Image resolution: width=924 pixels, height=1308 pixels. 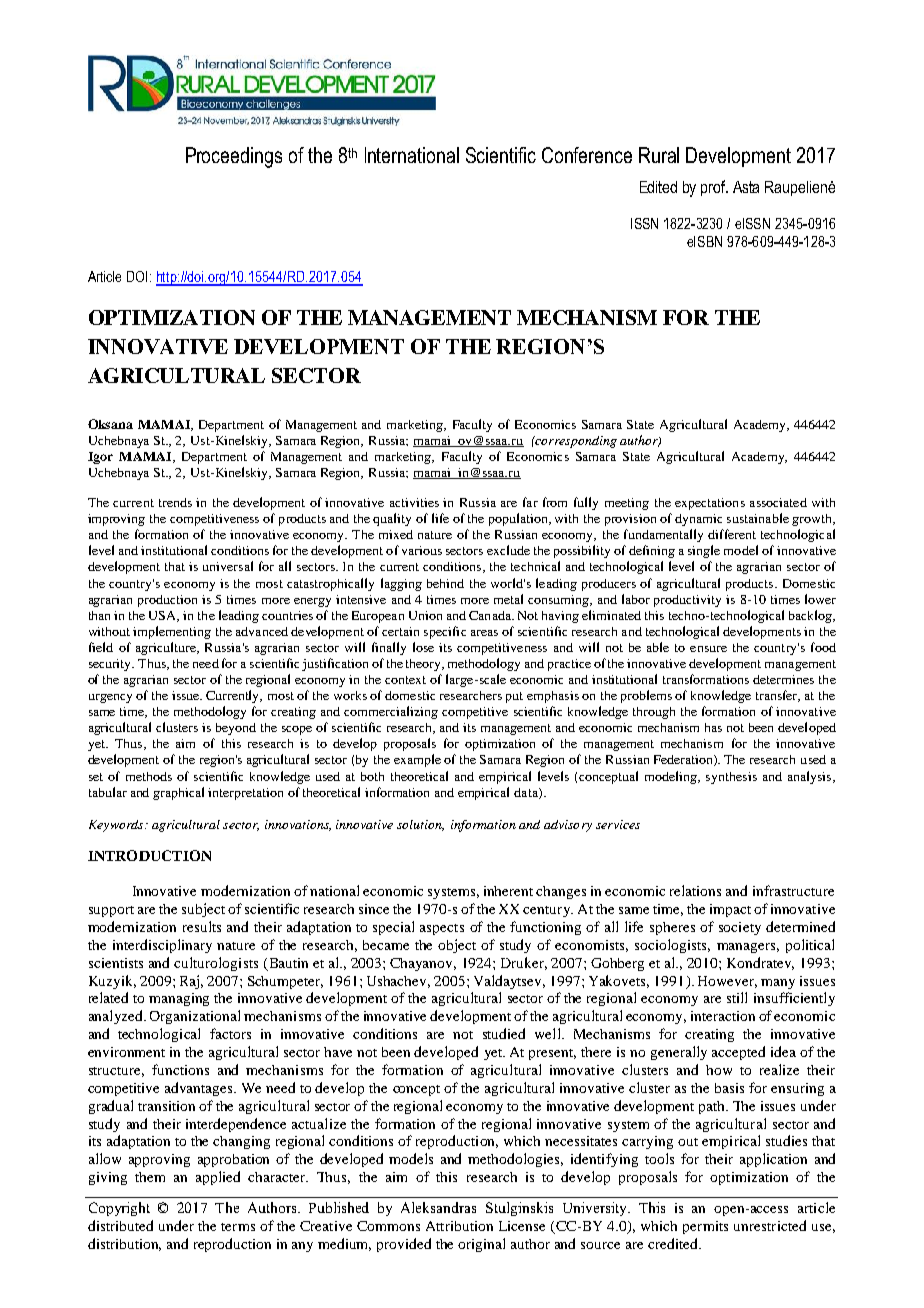 What do you see at coordinates (710, 504) in the document?
I see `expectations` at bounding box center [710, 504].
